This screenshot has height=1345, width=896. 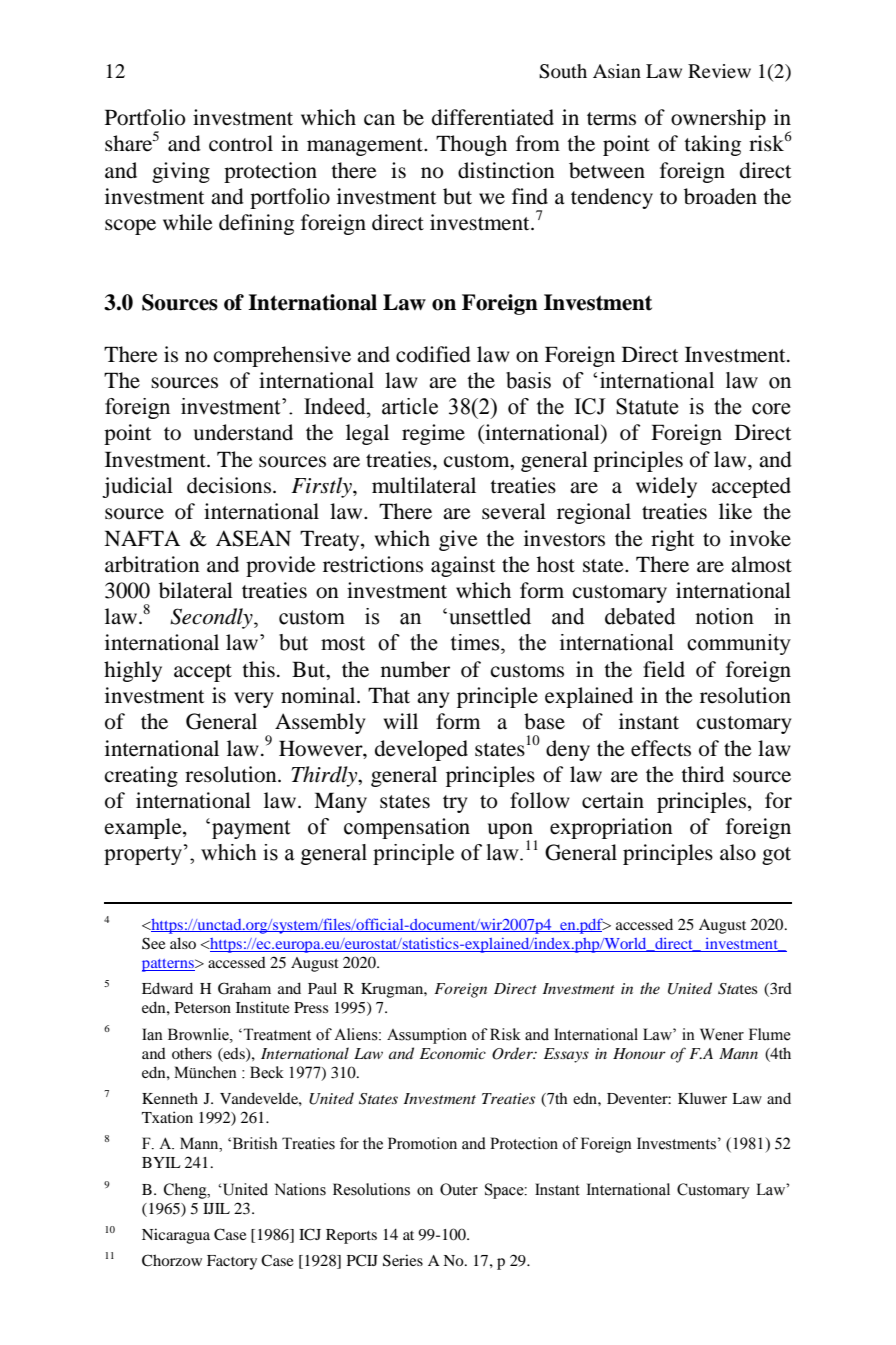 What do you see at coordinates (493, 117) in the screenshot?
I see `differentiated` at bounding box center [493, 117].
